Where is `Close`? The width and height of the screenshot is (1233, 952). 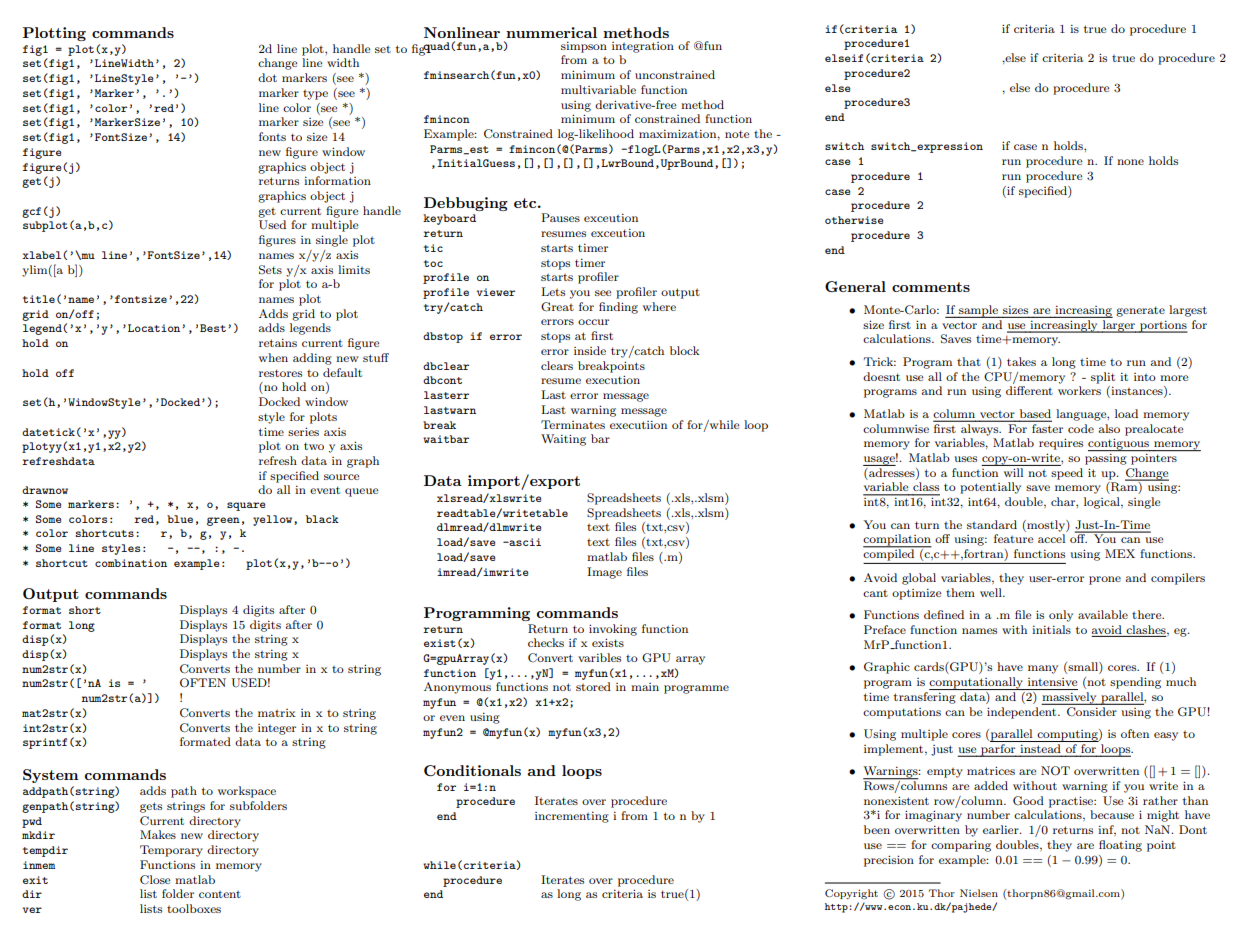
Close is located at coordinates (155, 879).
